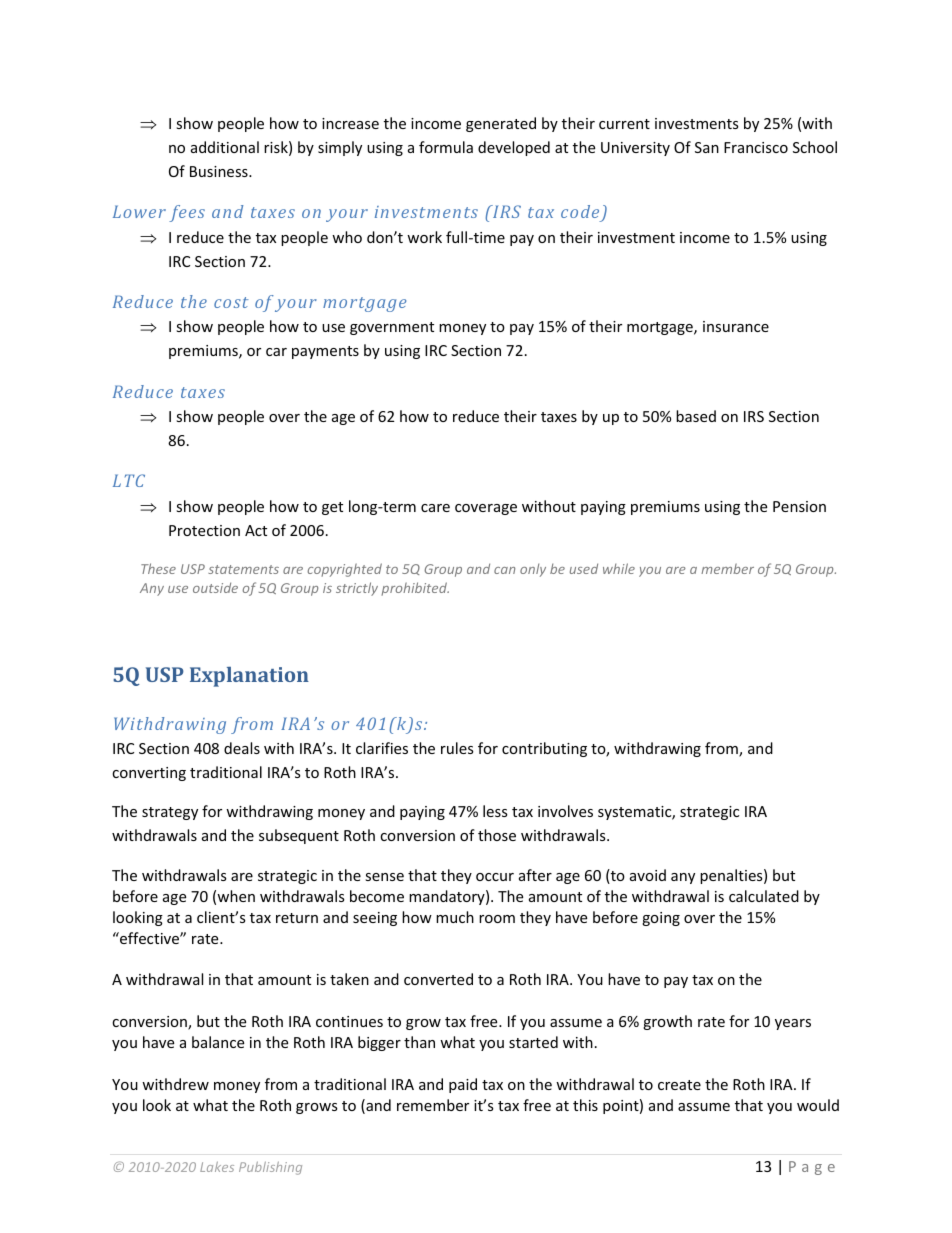  I want to click on Explanation, so click(249, 677).
